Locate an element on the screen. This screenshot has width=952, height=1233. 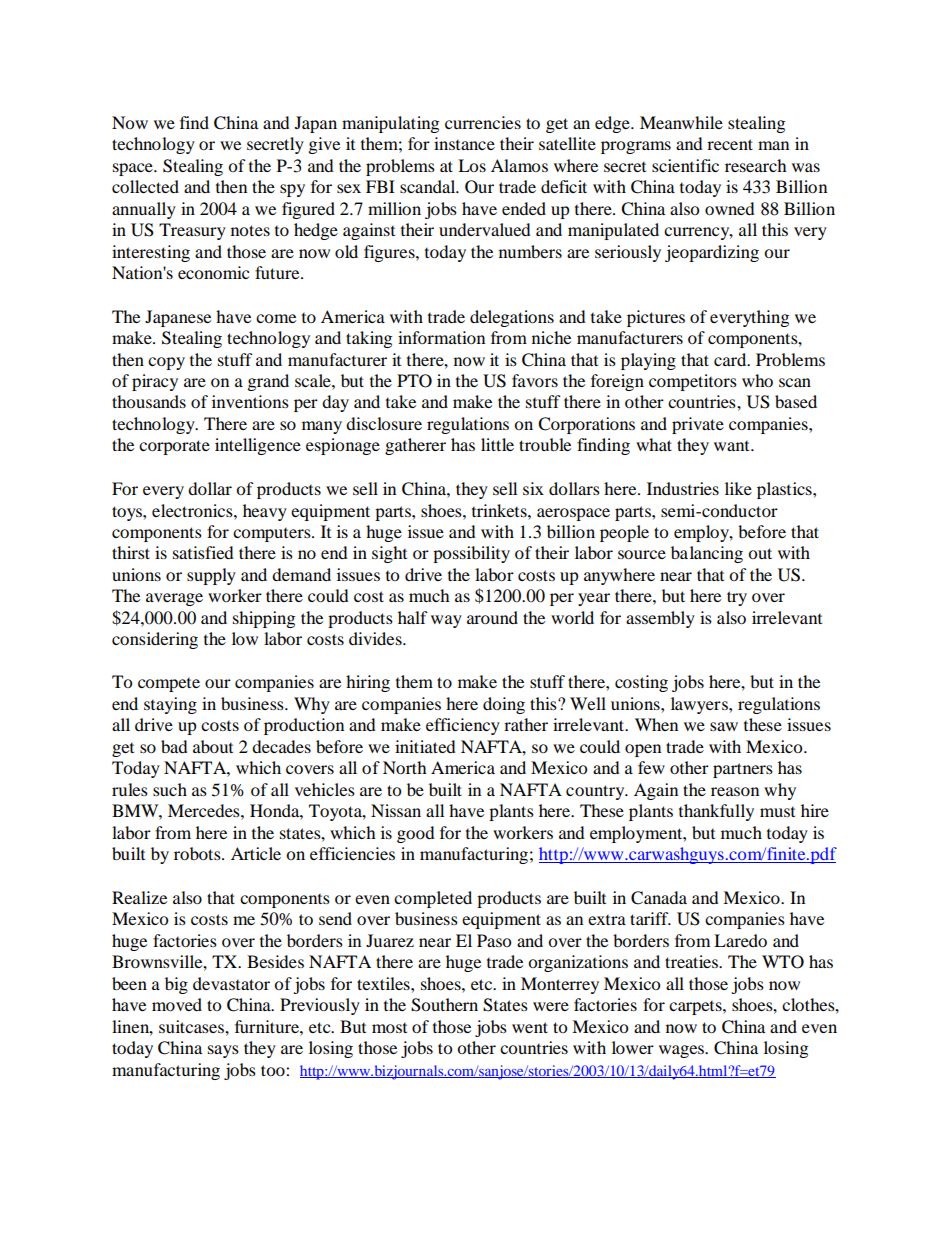
recent is located at coordinates (730, 144).
